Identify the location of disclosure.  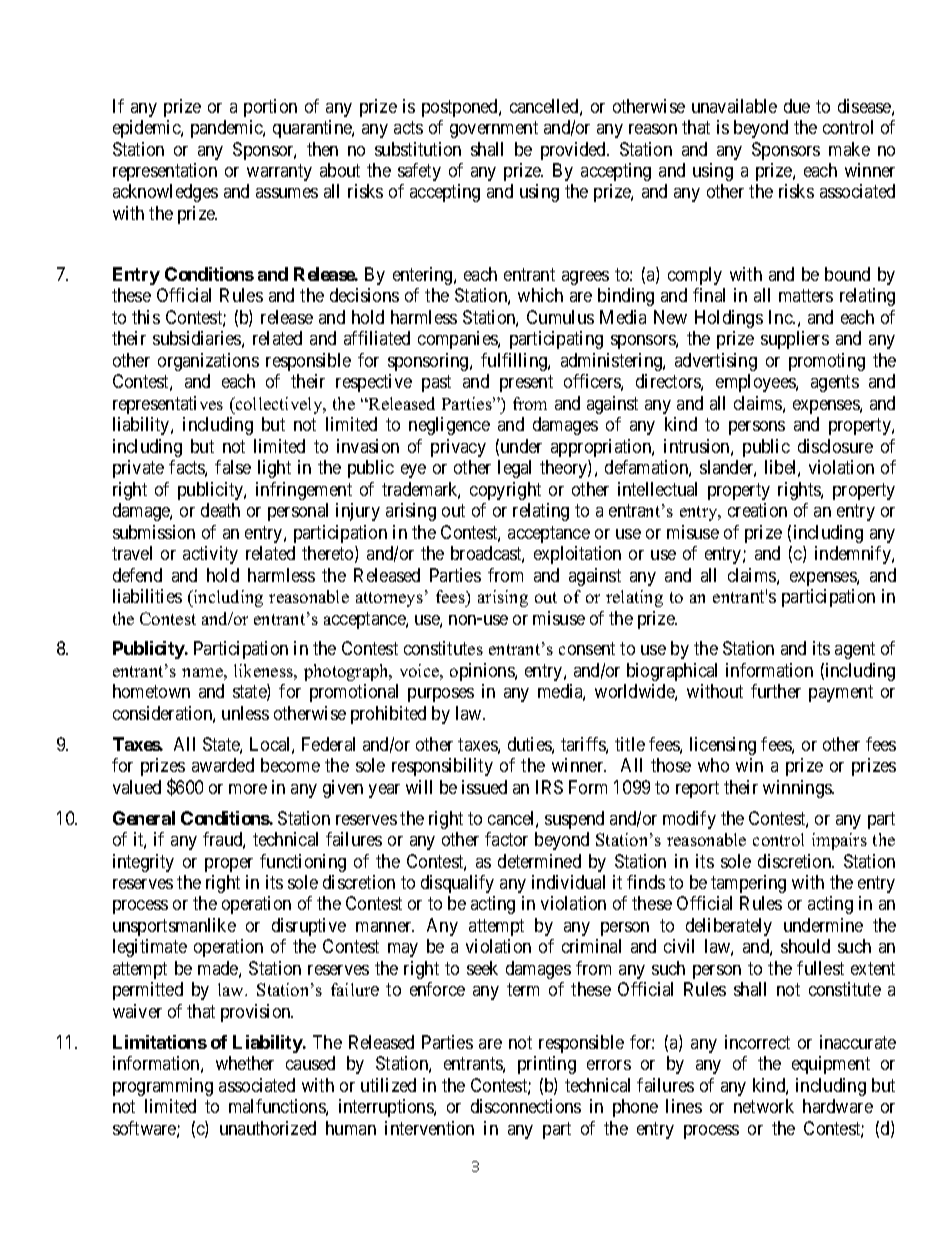
(835, 446).
